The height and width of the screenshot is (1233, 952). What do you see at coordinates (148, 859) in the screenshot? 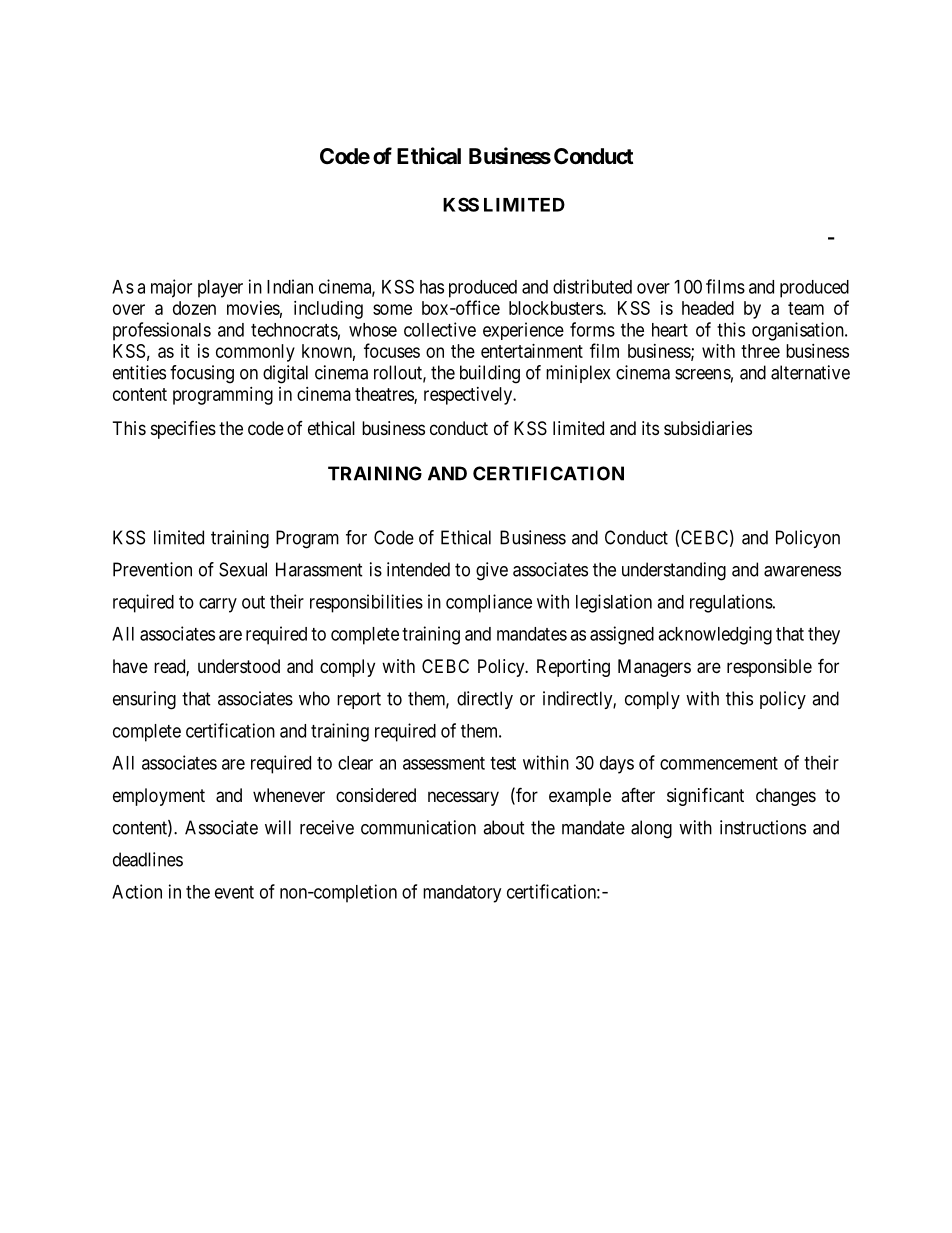
I see `deadlines` at bounding box center [148, 859].
